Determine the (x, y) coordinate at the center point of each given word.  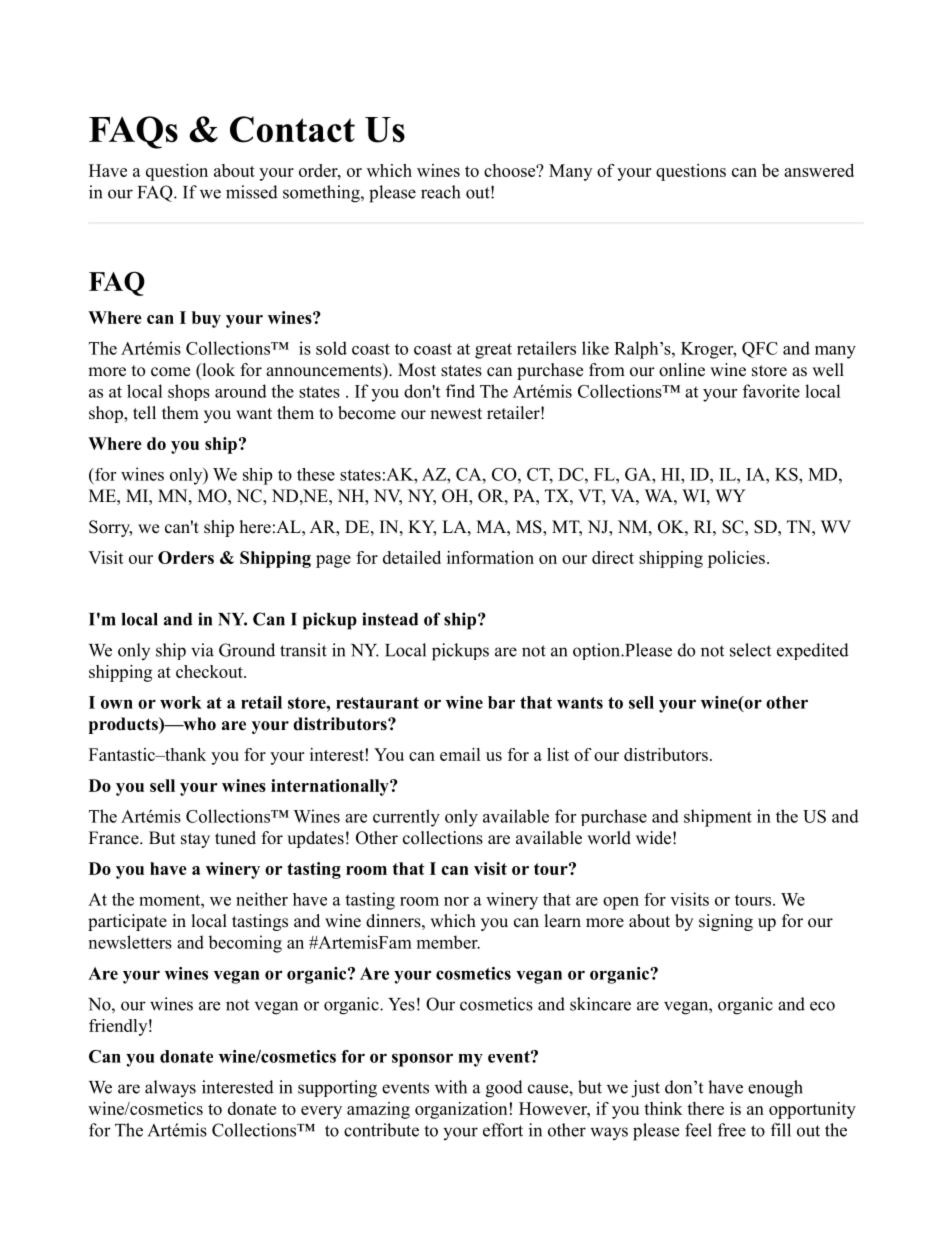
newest (456, 414)
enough (775, 1089)
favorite (771, 391)
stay (195, 840)
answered (819, 170)
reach (440, 192)
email (460, 754)
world (609, 838)
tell (144, 413)
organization (461, 1110)
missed (252, 192)
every (321, 1112)
